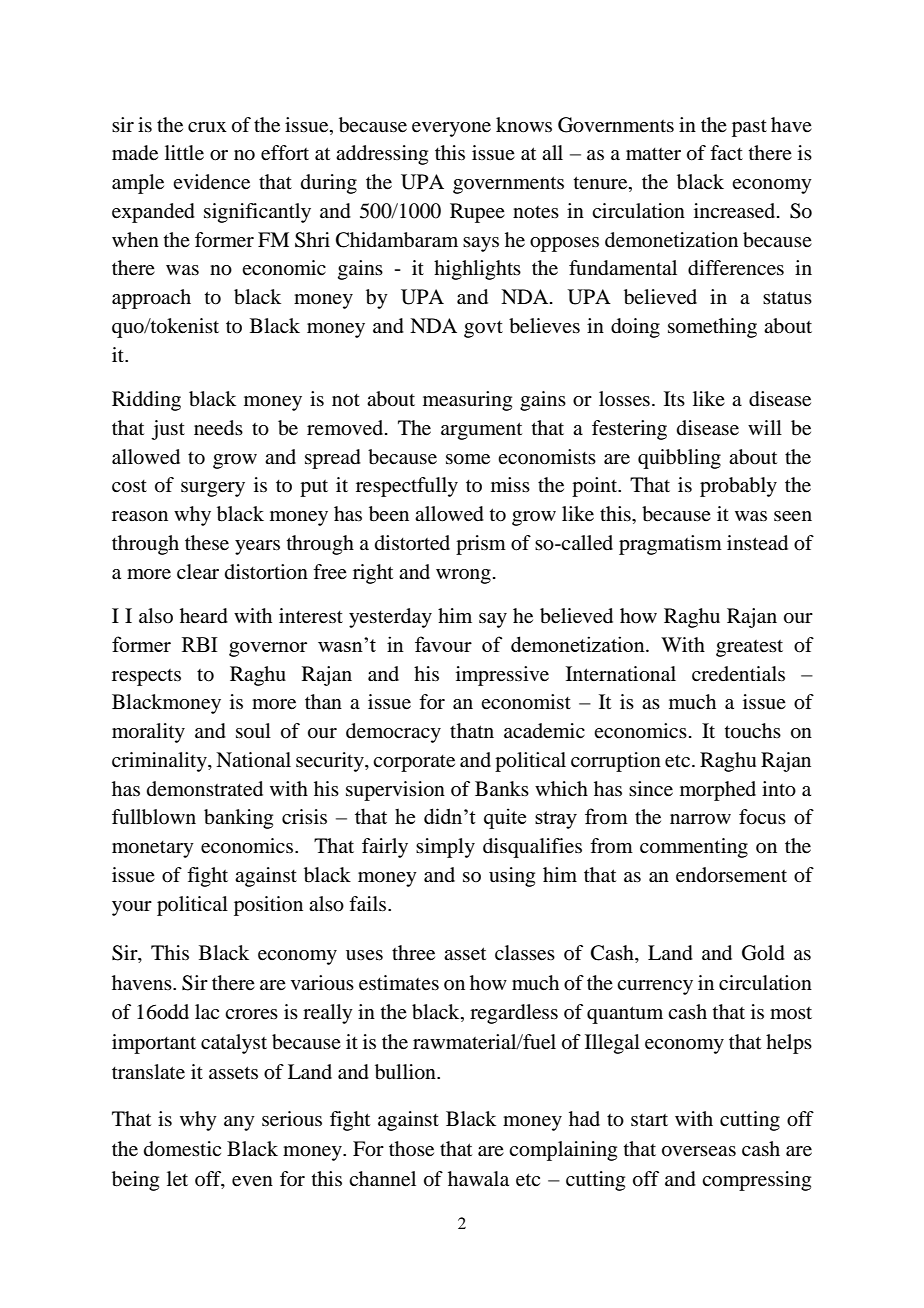  I want to click on everyone, so click(451, 129).
